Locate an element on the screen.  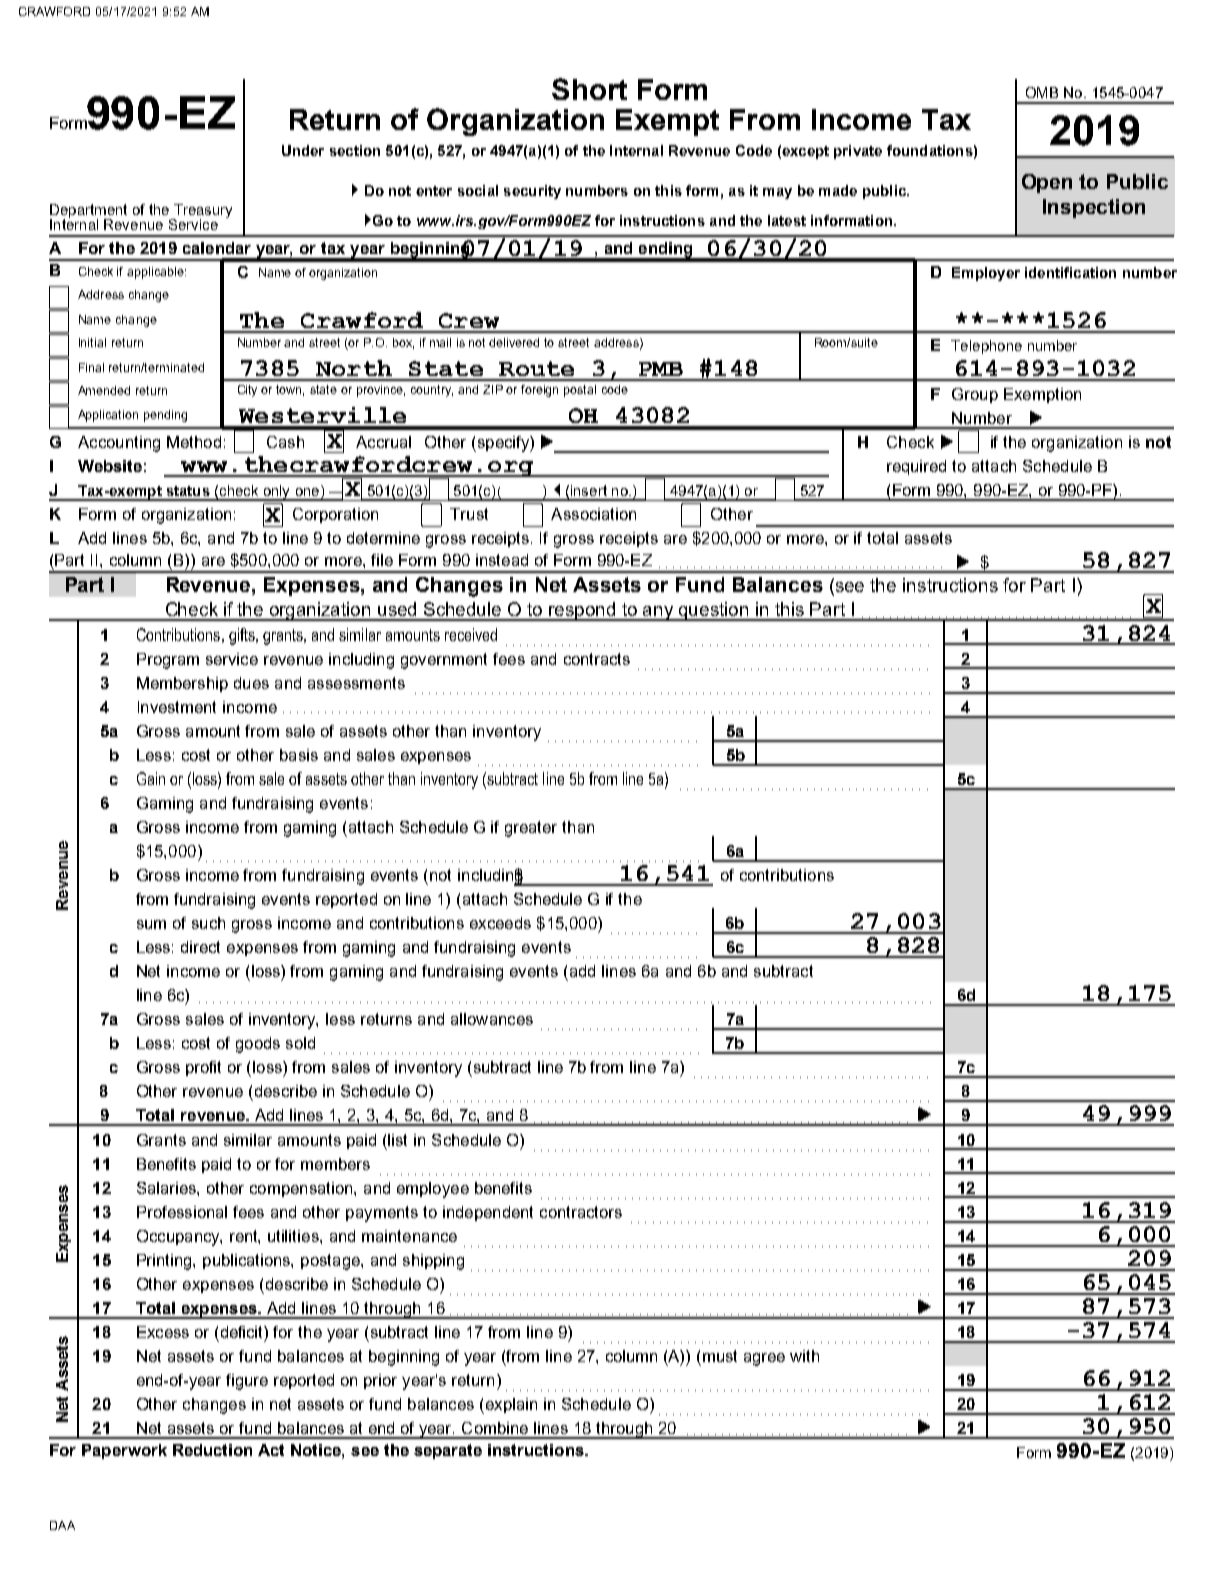
allowances is located at coordinates (492, 1019).
